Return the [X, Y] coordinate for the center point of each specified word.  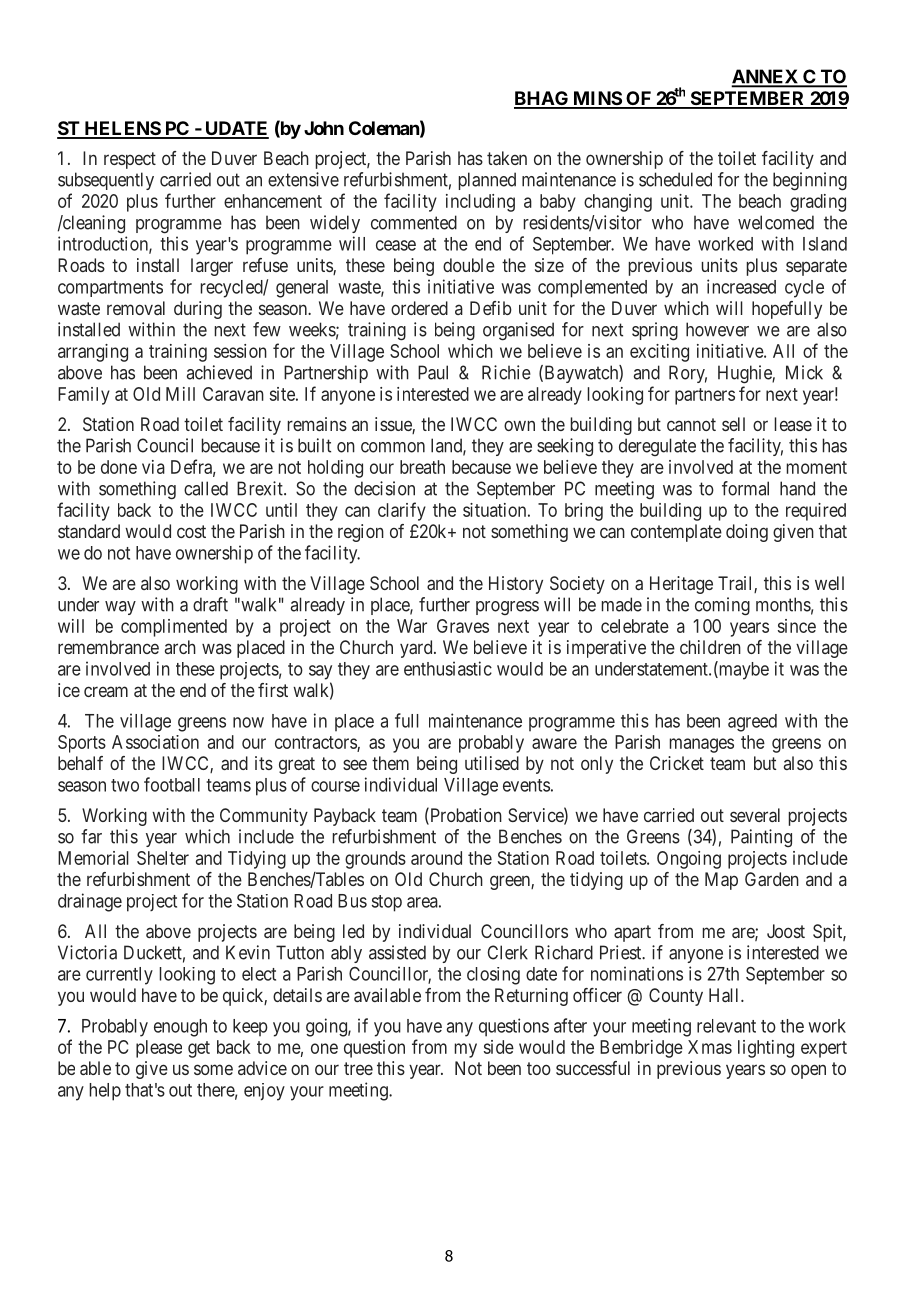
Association [155, 742]
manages [702, 745]
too [539, 1068]
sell [733, 424]
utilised [492, 763]
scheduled [675, 179]
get [199, 1049]
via [153, 467]
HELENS [122, 129]
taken [507, 158]
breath [422, 467]
